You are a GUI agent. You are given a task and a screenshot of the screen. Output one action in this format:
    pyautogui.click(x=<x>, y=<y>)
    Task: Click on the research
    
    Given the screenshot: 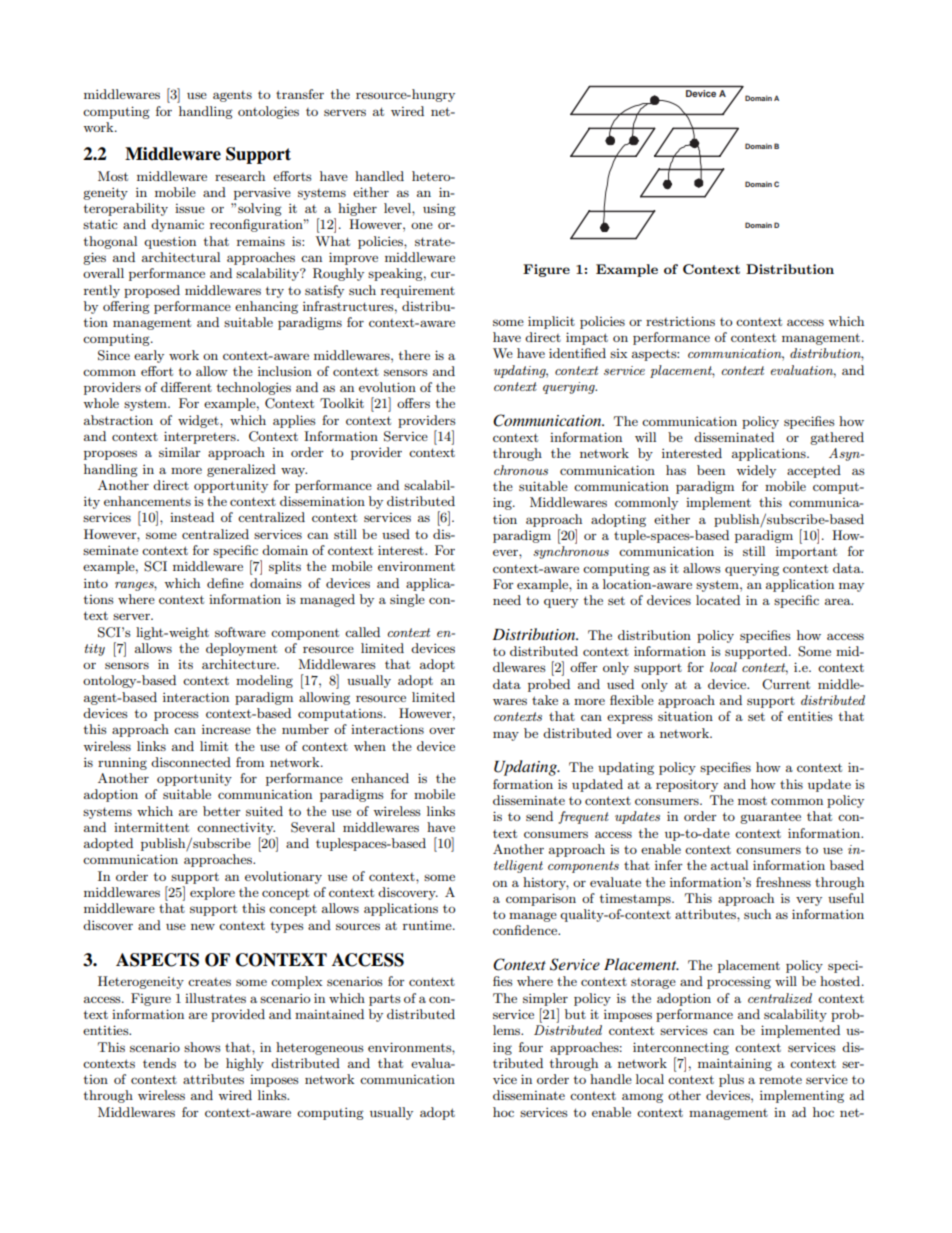 What is the action you would take?
    pyautogui.click(x=240, y=176)
